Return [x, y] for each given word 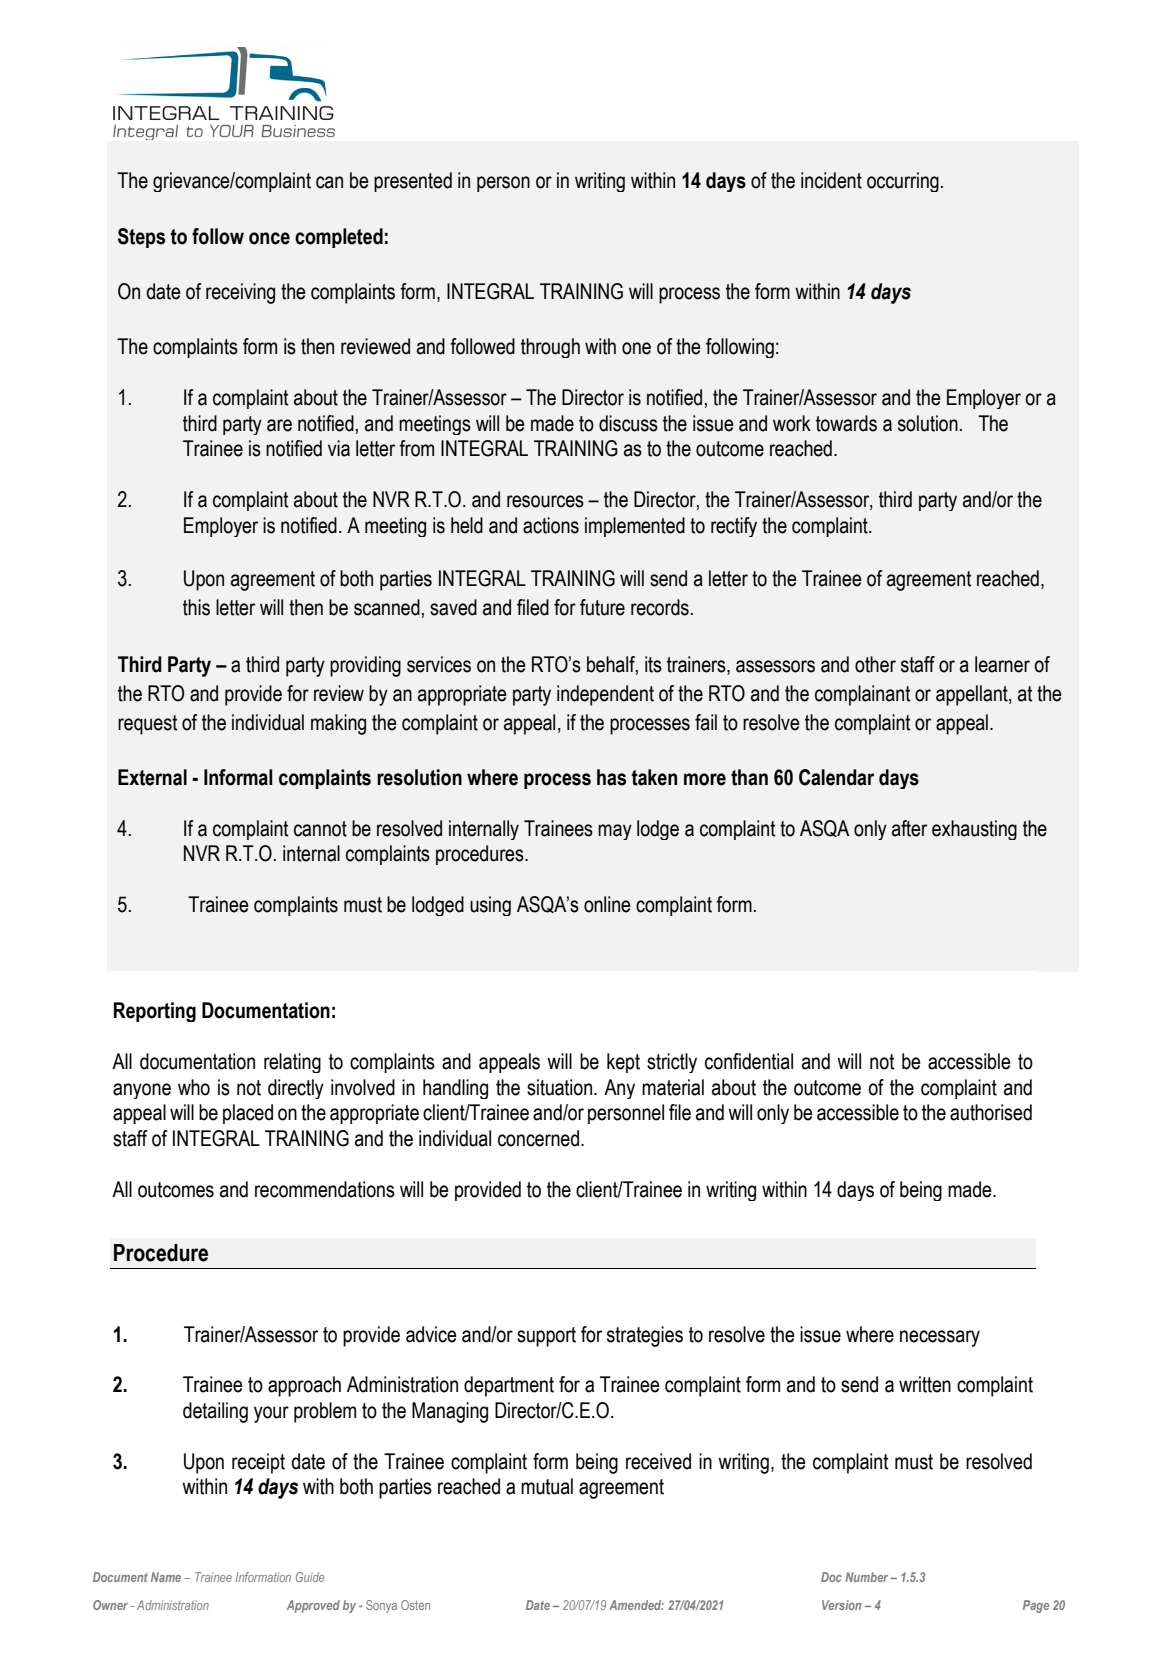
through [550, 348]
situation [561, 1087]
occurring [903, 182]
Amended [636, 1605]
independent [605, 695]
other [875, 664]
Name [166, 1577]
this [196, 607]
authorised [991, 1112]
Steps [141, 238]
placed [248, 1114]
